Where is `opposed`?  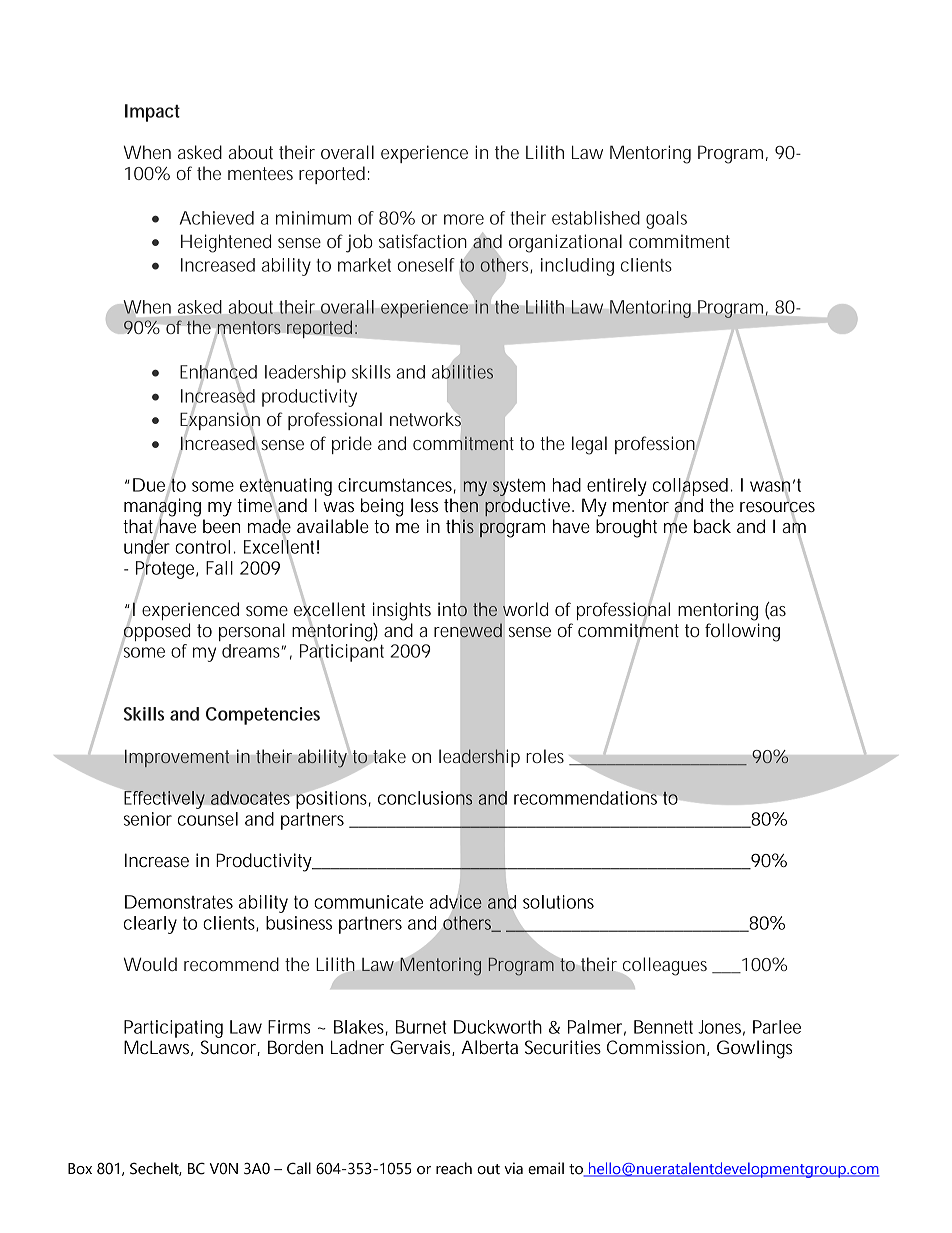
opposed is located at coordinates (156, 632).
